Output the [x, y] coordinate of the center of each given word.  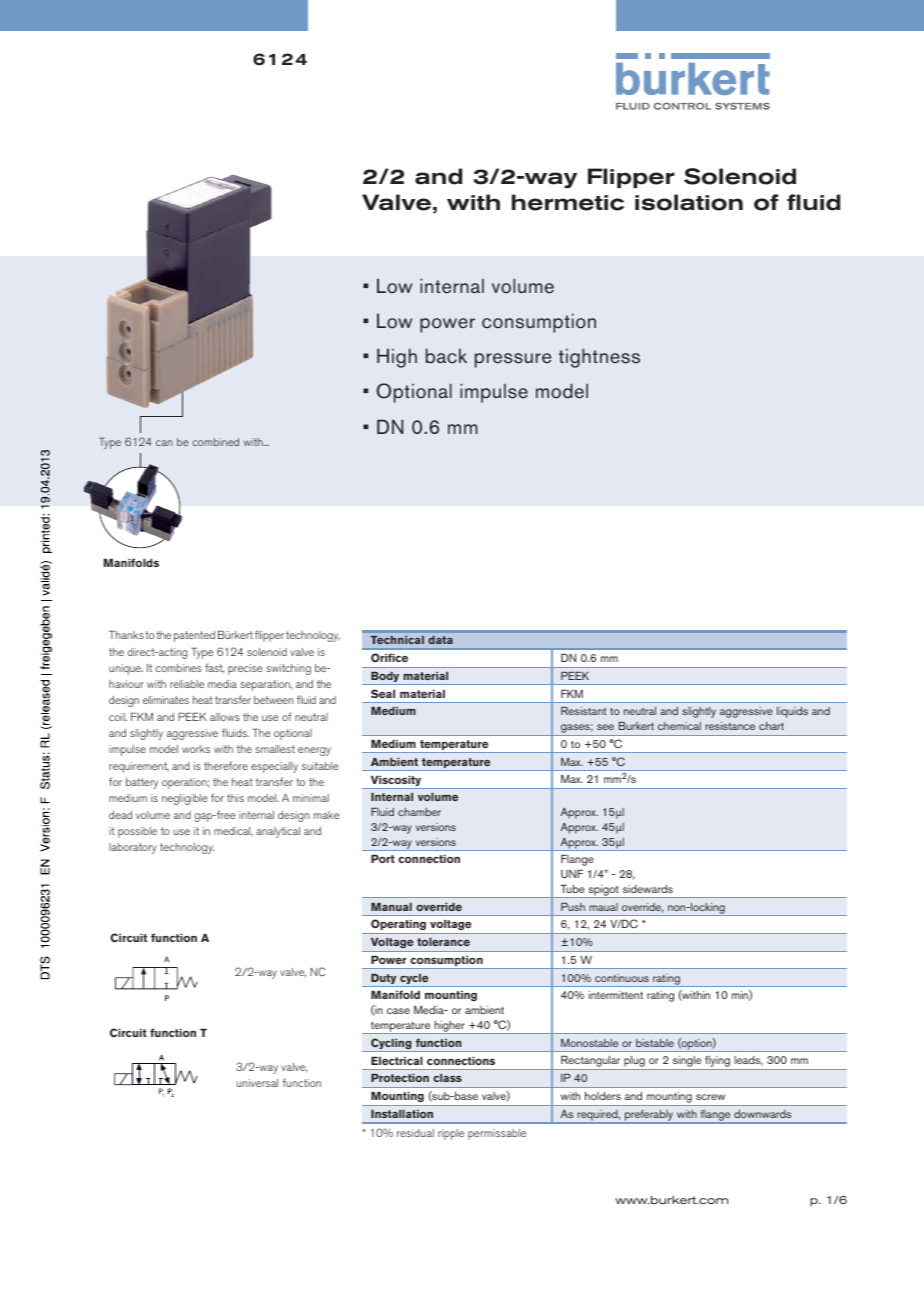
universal [257, 1083]
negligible [185, 799]
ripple [451, 1134]
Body [385, 678]
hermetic [568, 202]
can [164, 443]
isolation [689, 202]
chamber [419, 812]
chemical [679, 726]
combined [216, 442]
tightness [599, 358]
